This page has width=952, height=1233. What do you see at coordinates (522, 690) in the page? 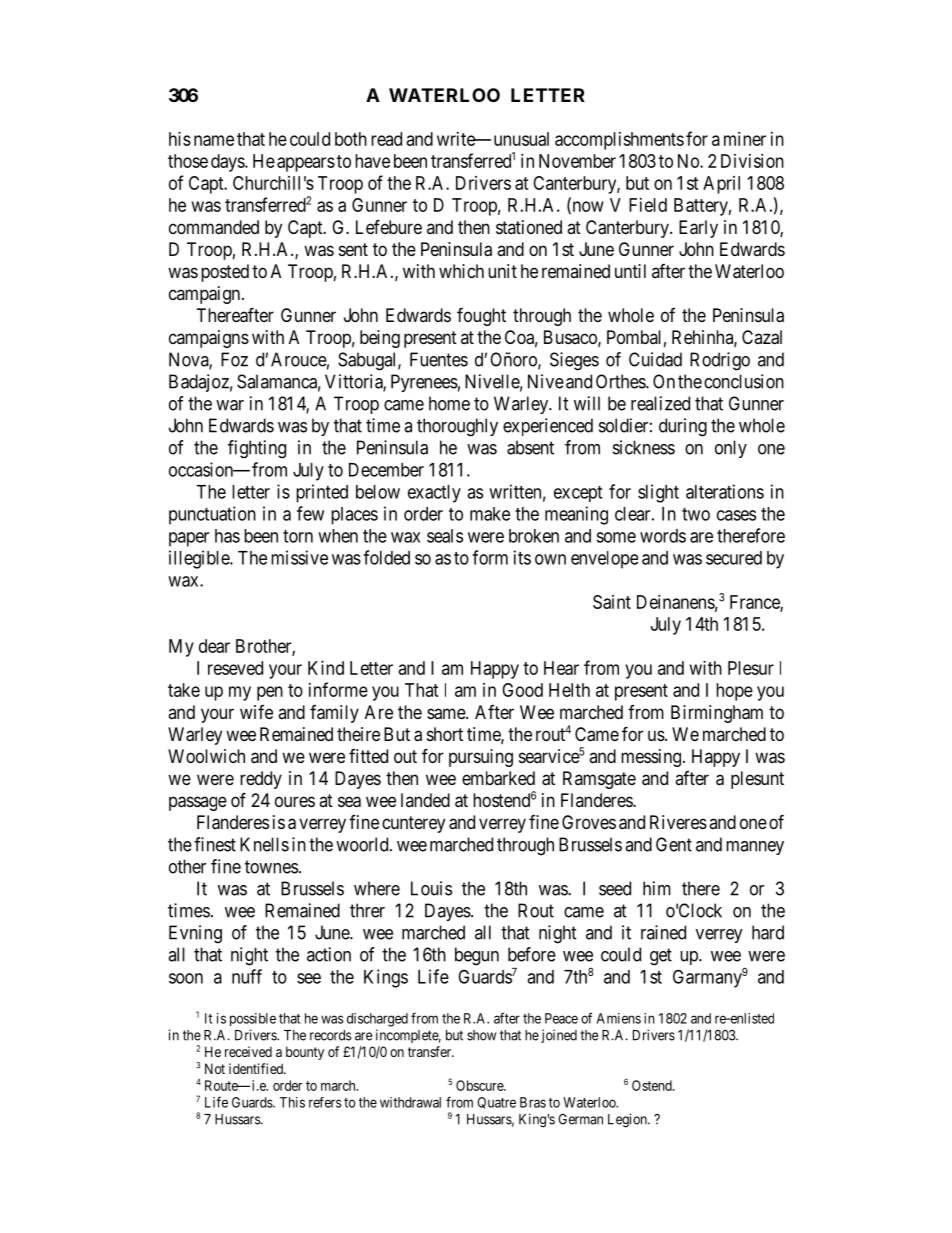
I see `Good` at bounding box center [522, 690].
